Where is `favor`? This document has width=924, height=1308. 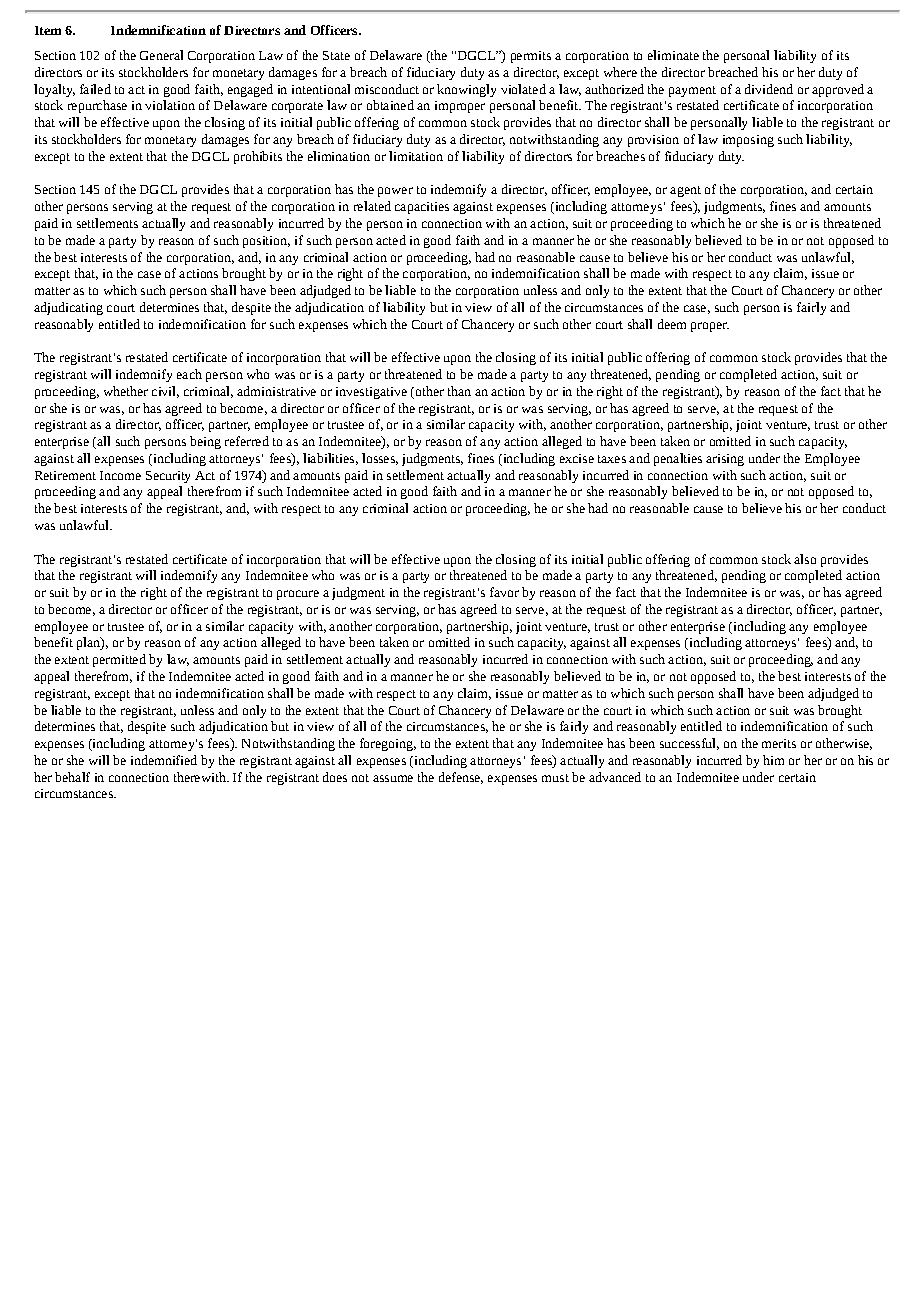 favor is located at coordinates (504, 592).
